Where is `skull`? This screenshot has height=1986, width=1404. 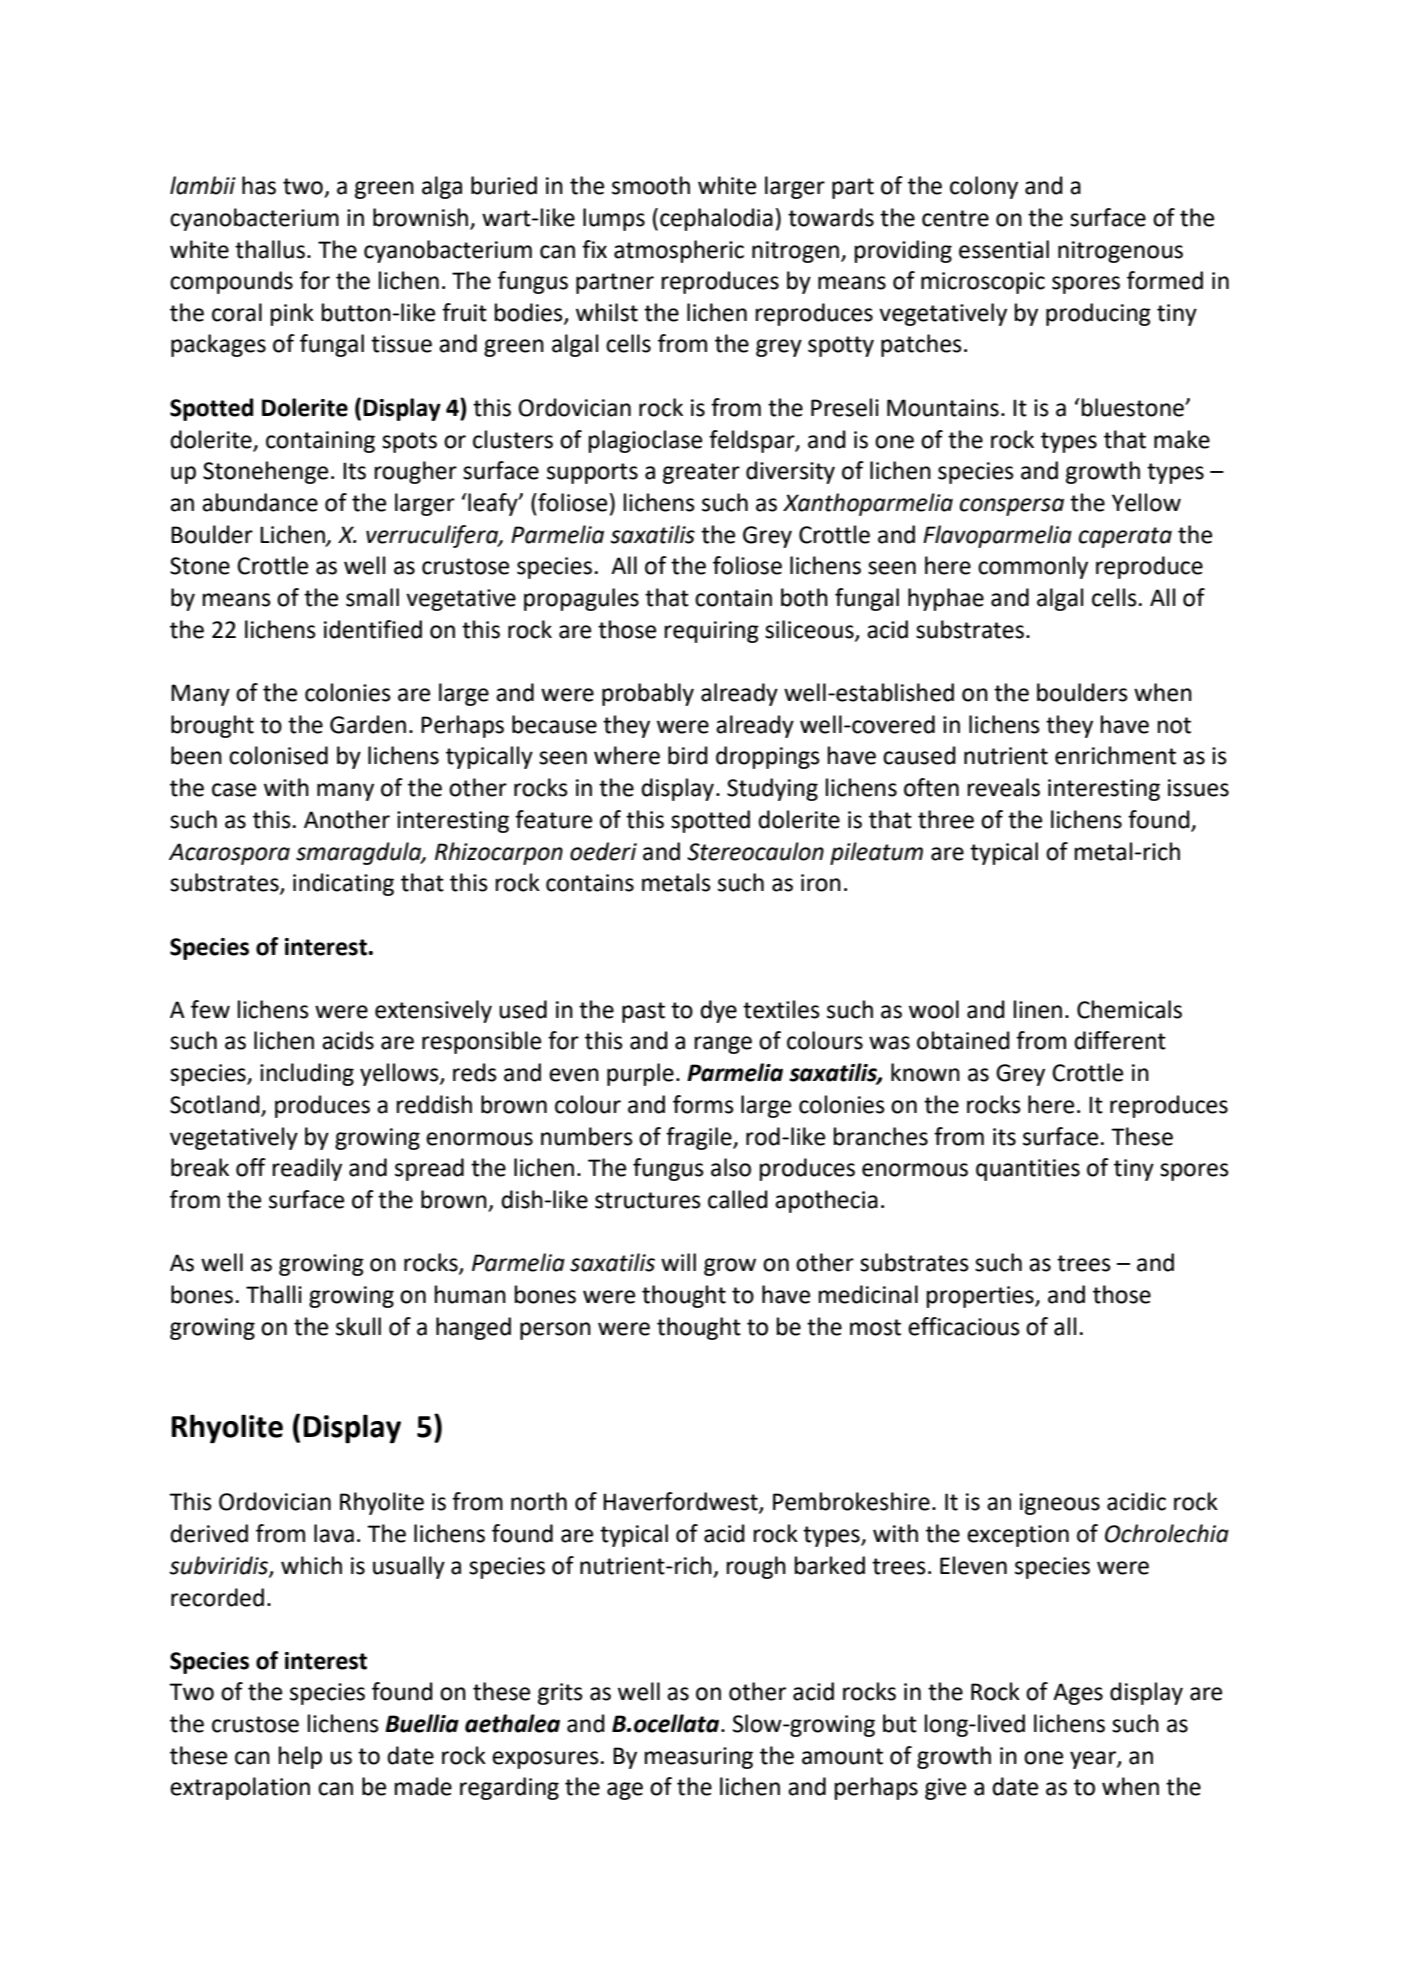 skull is located at coordinates (358, 1326).
